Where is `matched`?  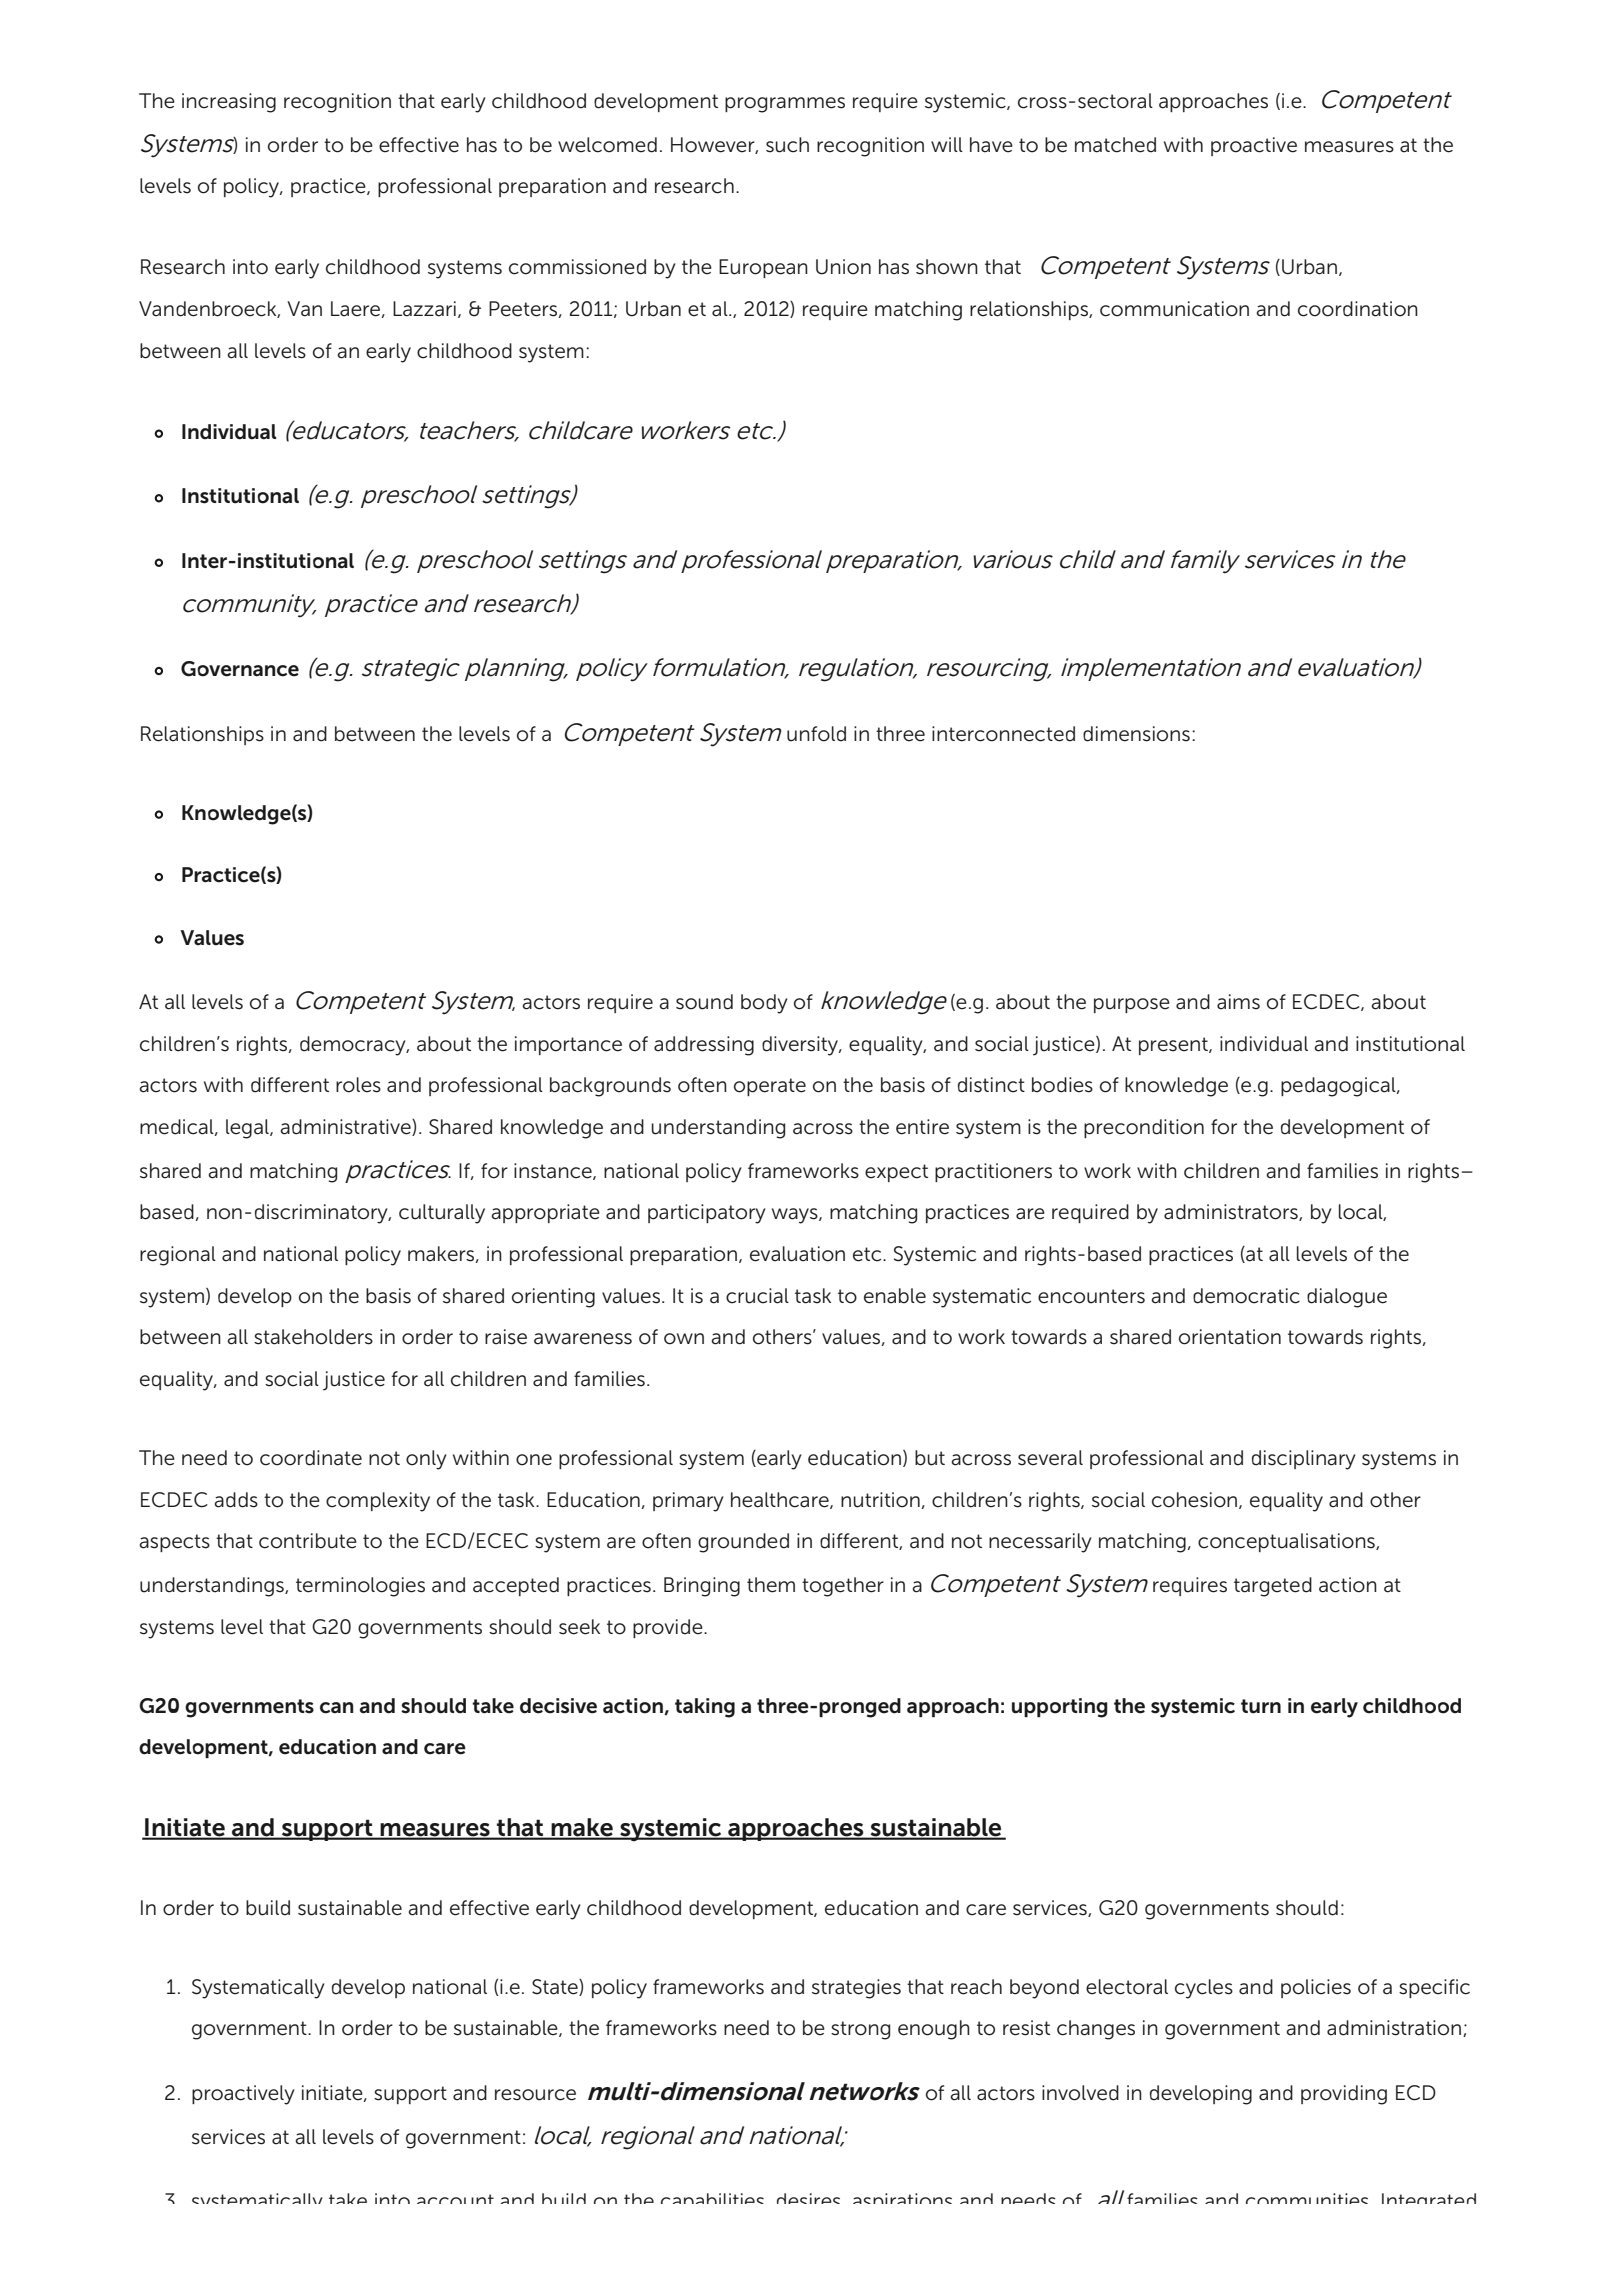 matched is located at coordinates (1115, 145).
